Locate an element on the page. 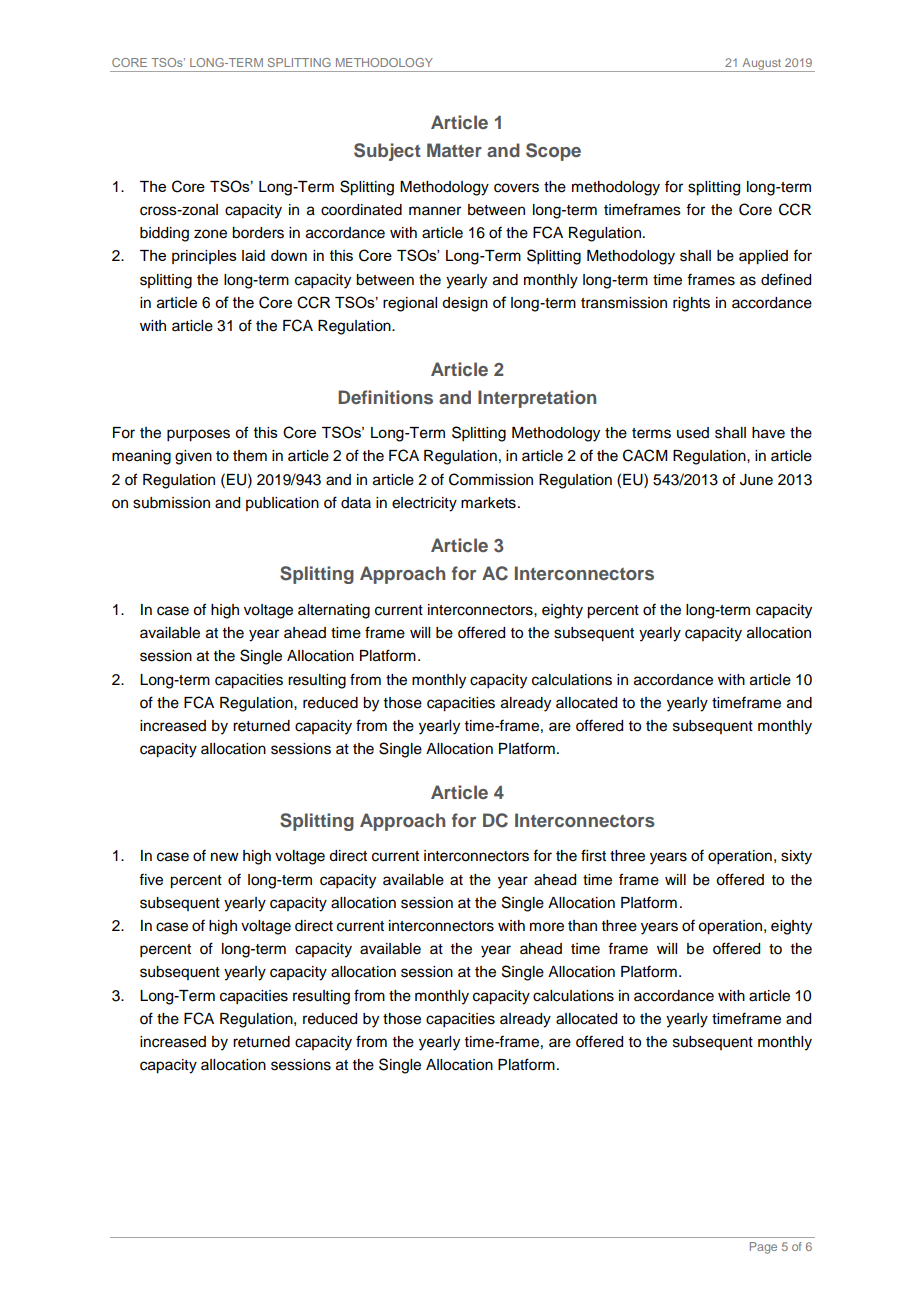 The width and height of the document is (924, 1309). five is located at coordinates (151, 879).
